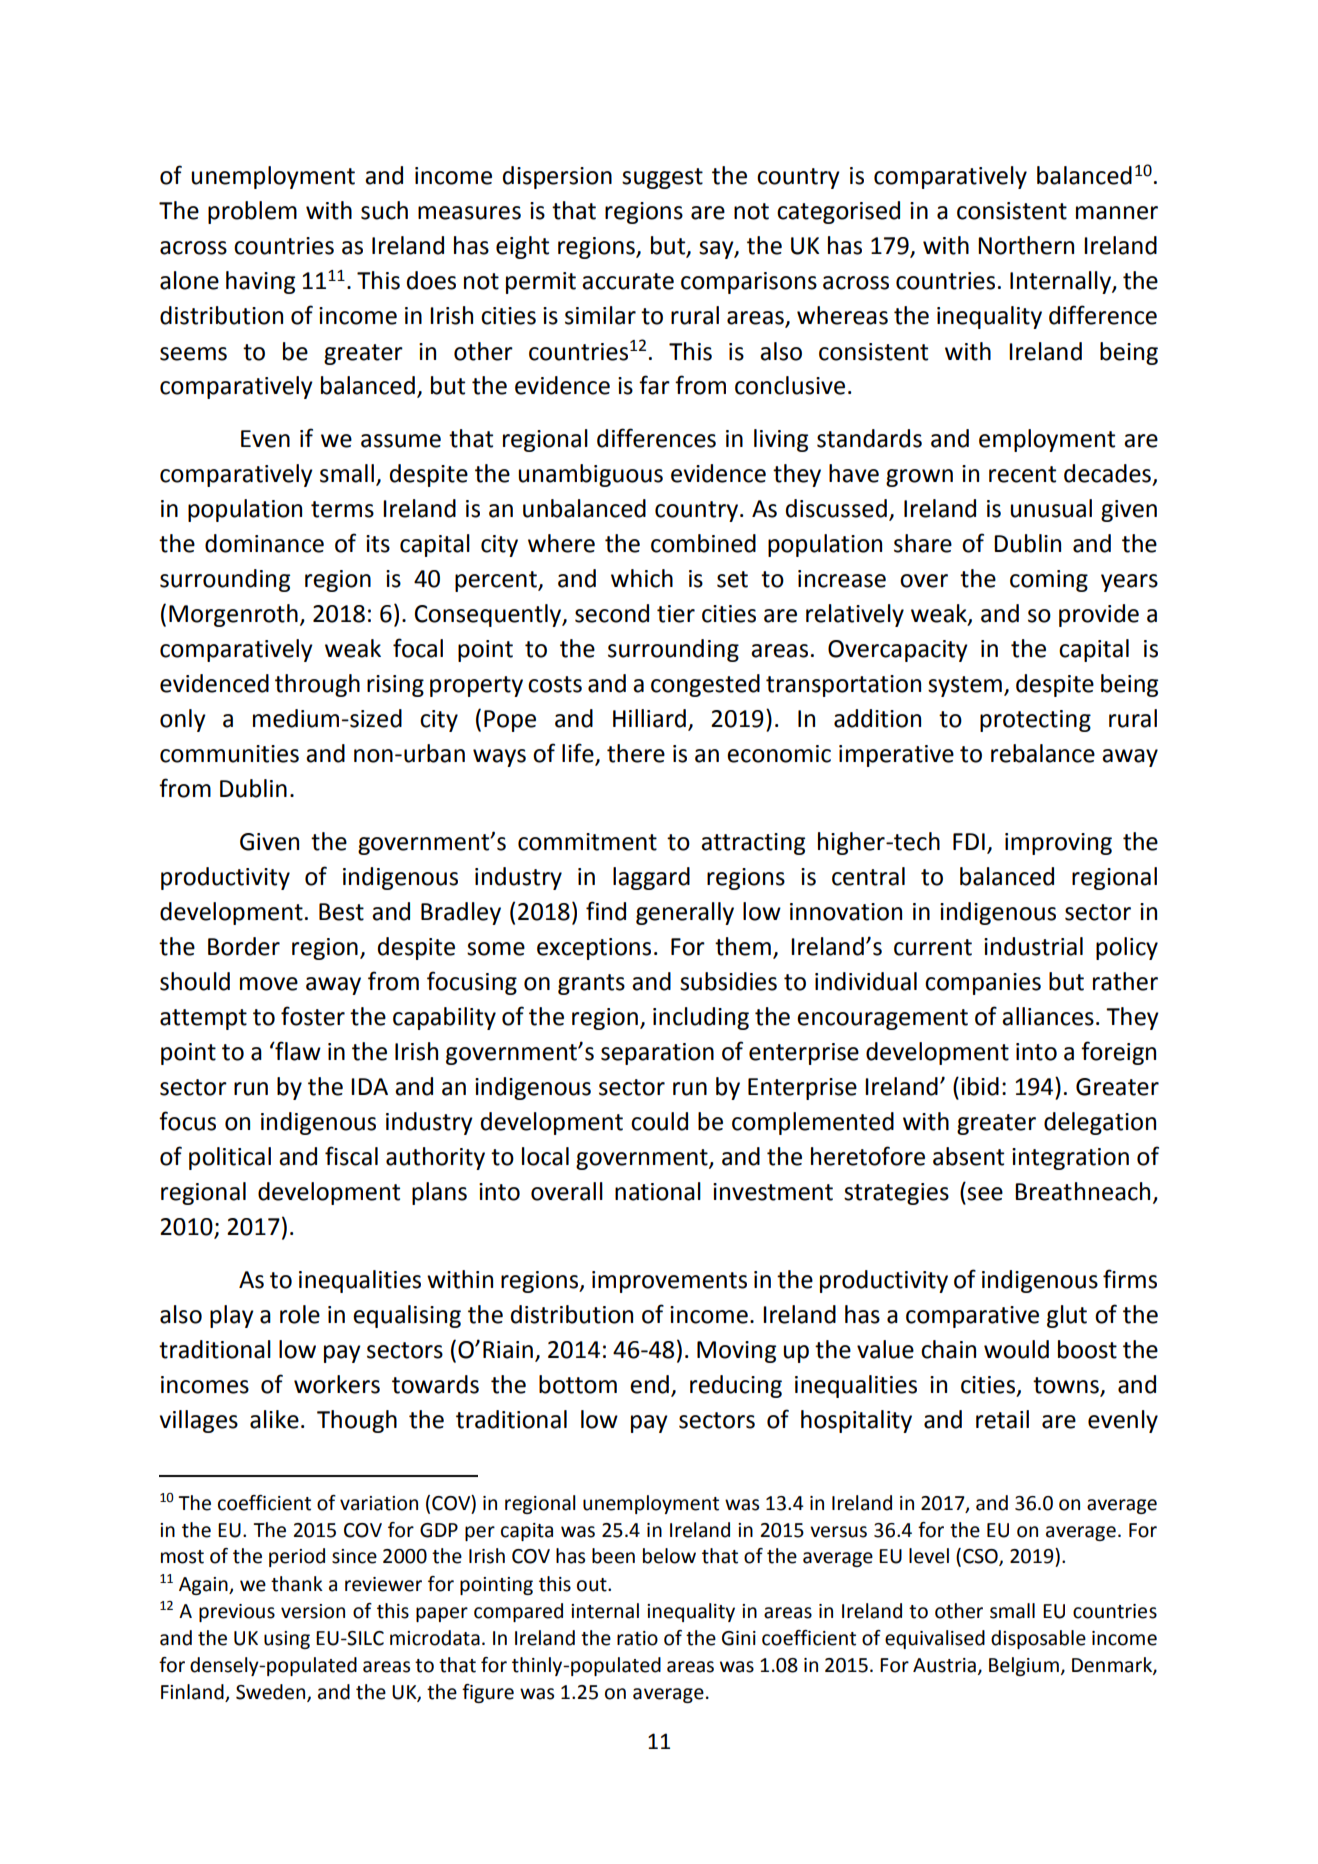 The image size is (1318, 1864). What do you see at coordinates (244, 946) in the screenshot?
I see `Border` at bounding box center [244, 946].
